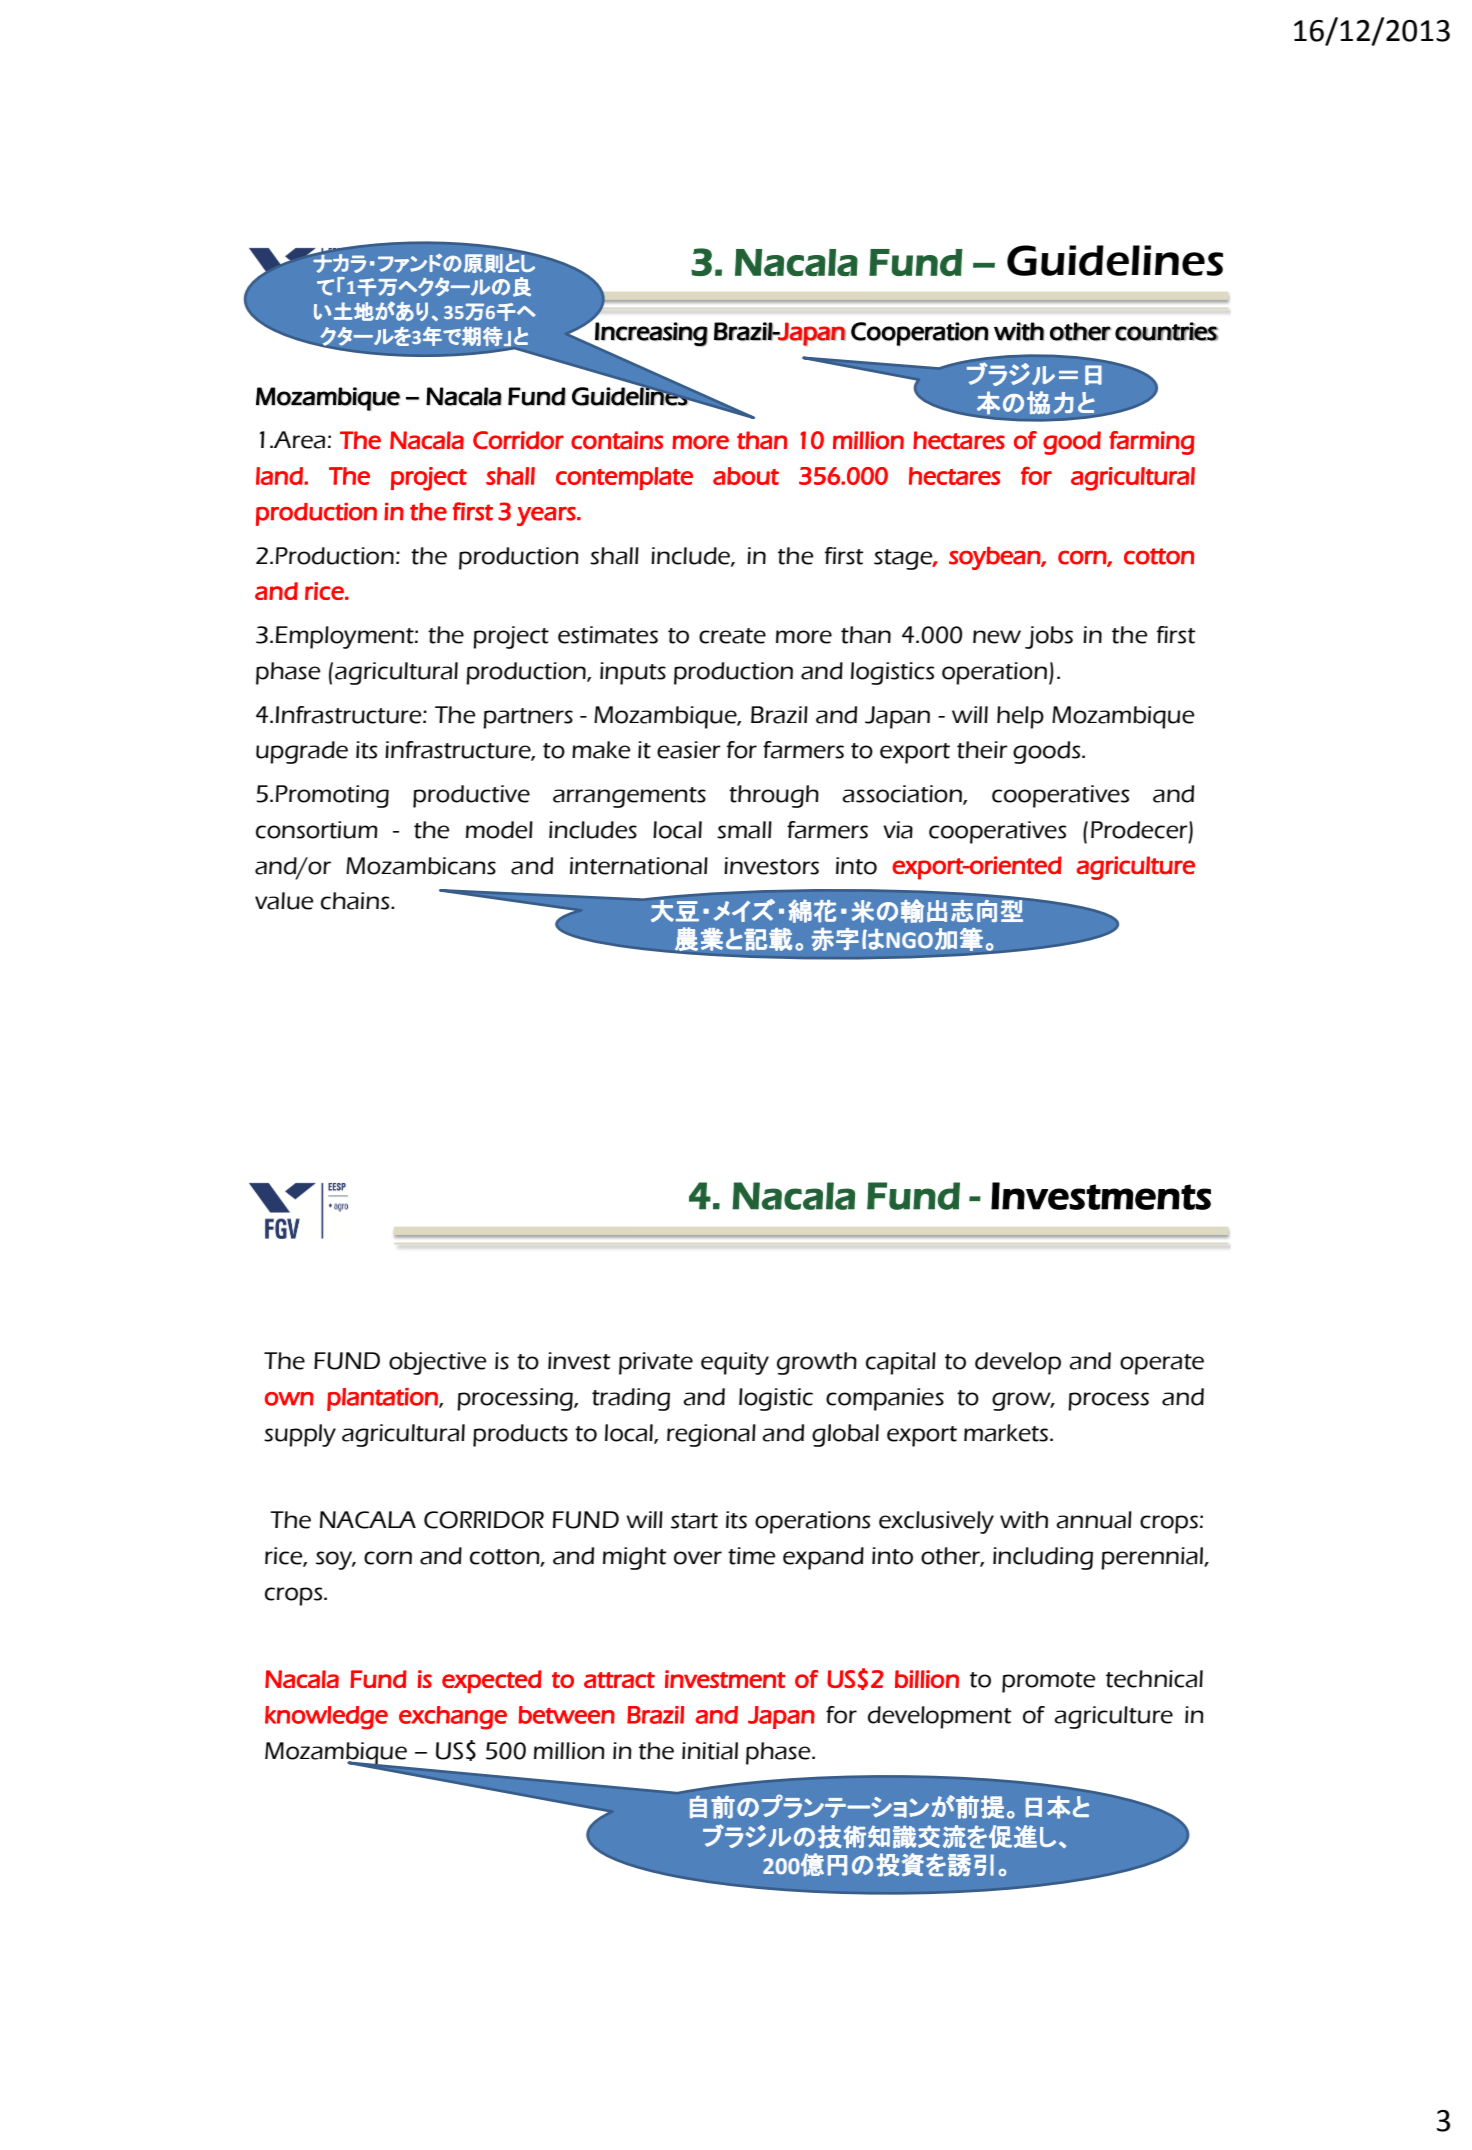  What do you see at coordinates (317, 830) in the image?
I see `consortium` at bounding box center [317, 830].
